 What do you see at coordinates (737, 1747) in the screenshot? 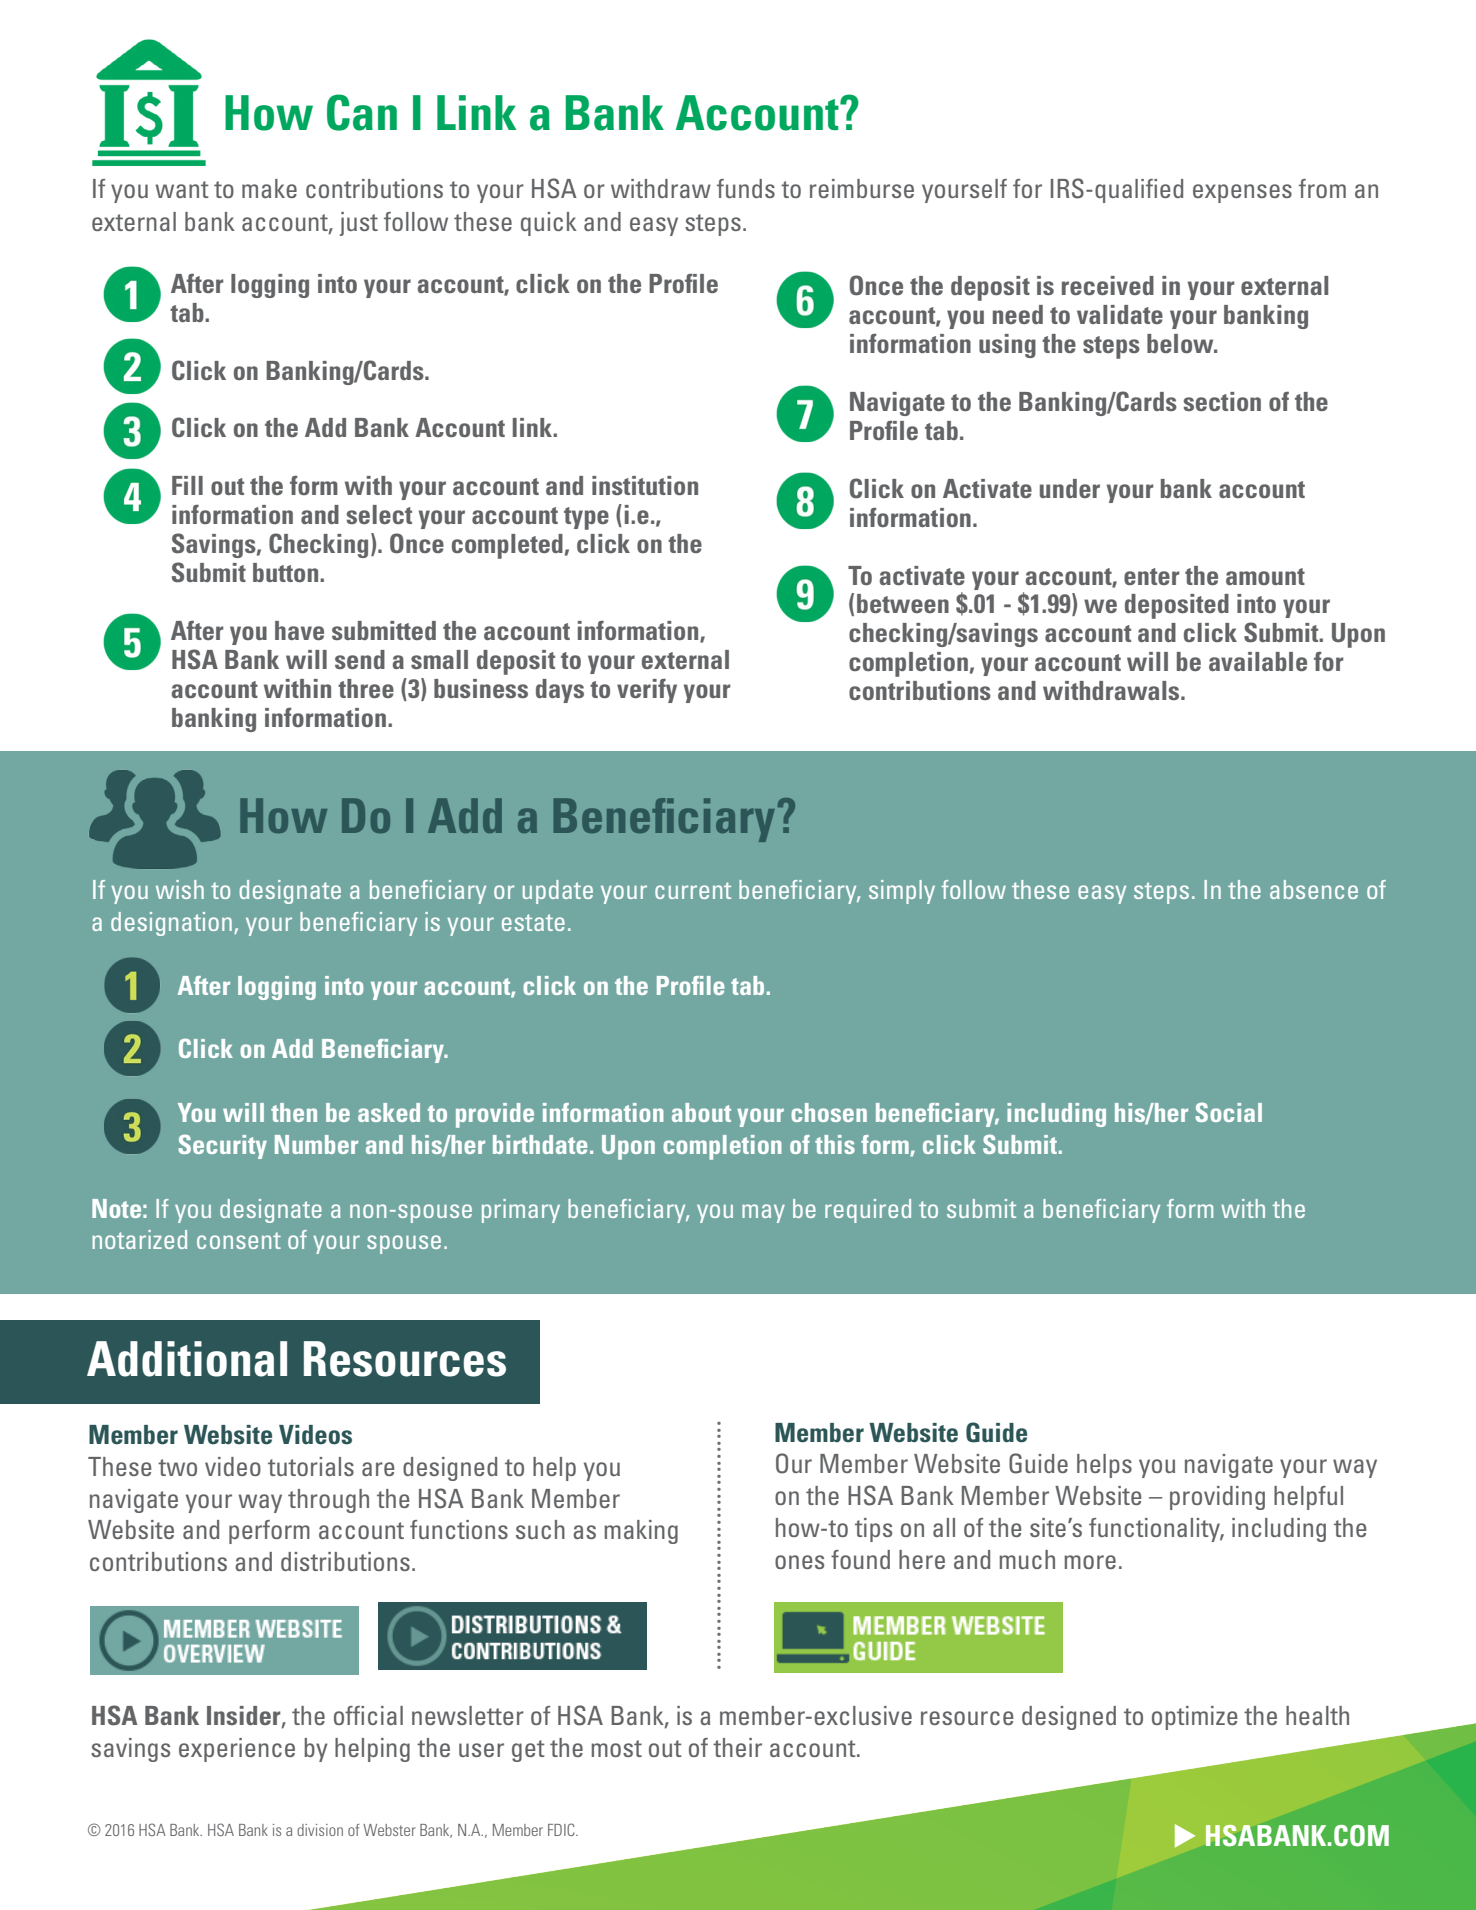
I see `their` at bounding box center [737, 1747].
